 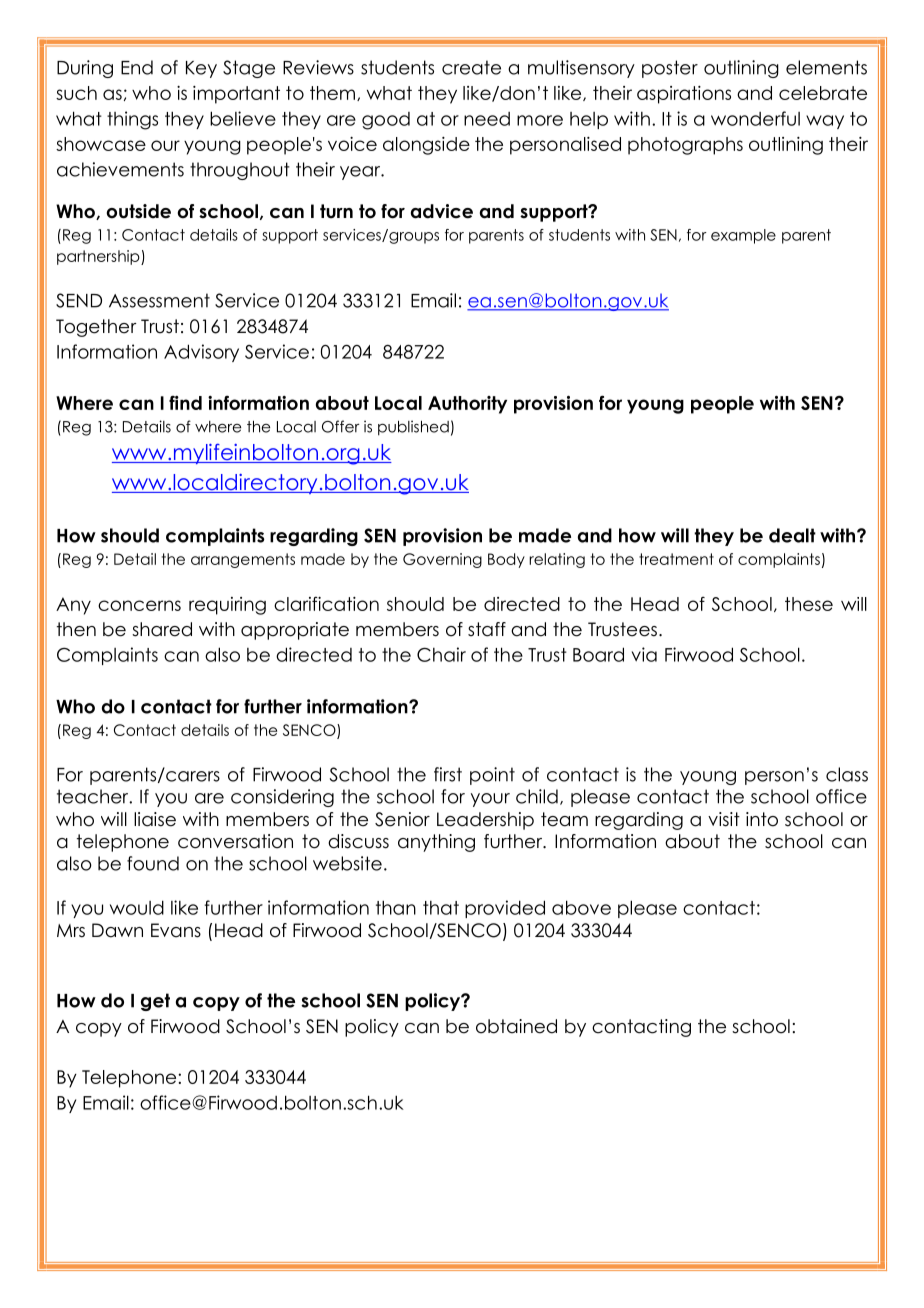 I want to click on find, so click(x=185, y=403).
